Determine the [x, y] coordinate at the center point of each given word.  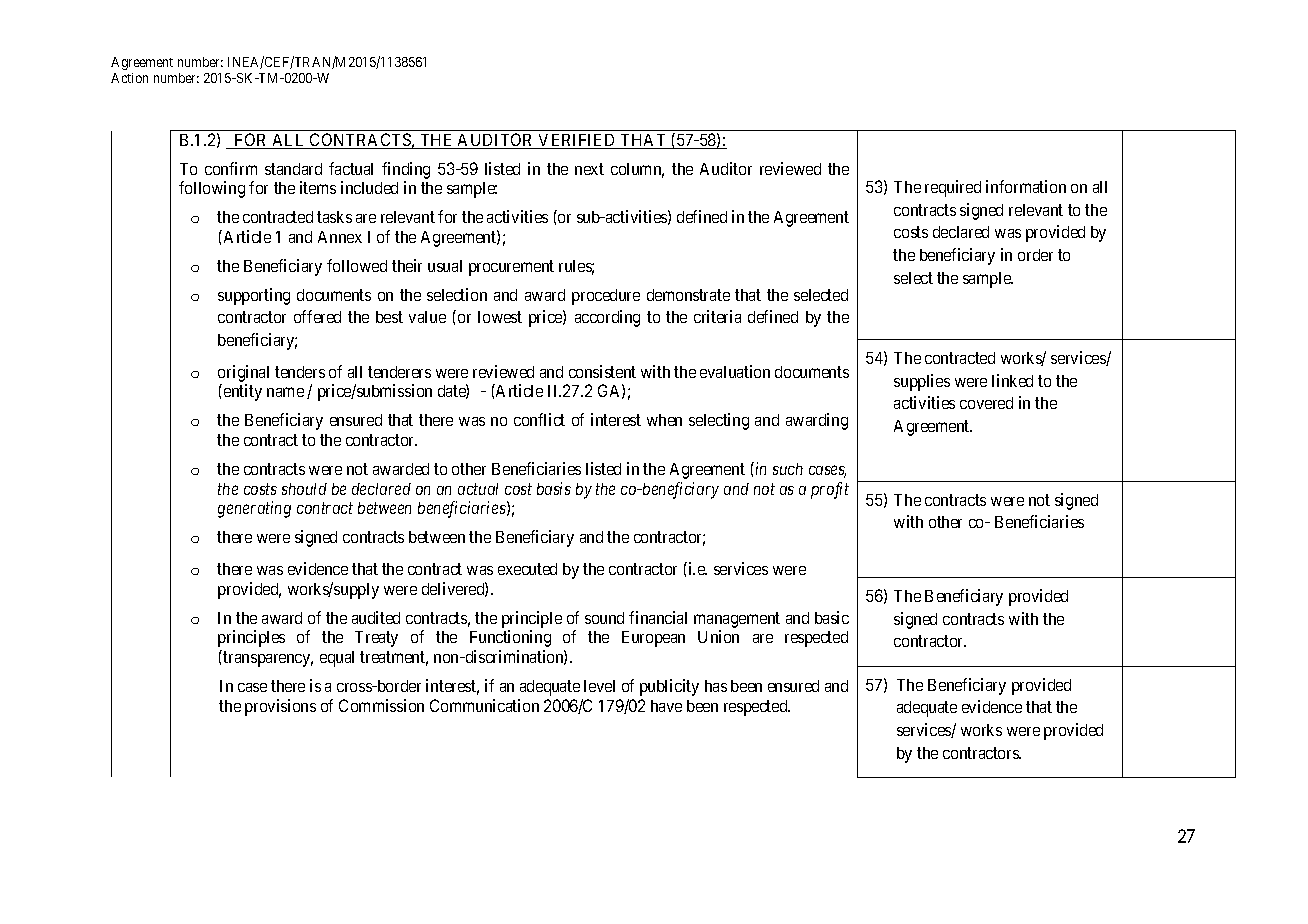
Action [129, 78]
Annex [340, 237]
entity [243, 392]
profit [830, 490]
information [1026, 186]
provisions [280, 707]
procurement [511, 268]
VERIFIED [577, 141]
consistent [602, 371]
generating [254, 509]
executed [527, 569]
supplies [922, 382]
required [953, 188]
